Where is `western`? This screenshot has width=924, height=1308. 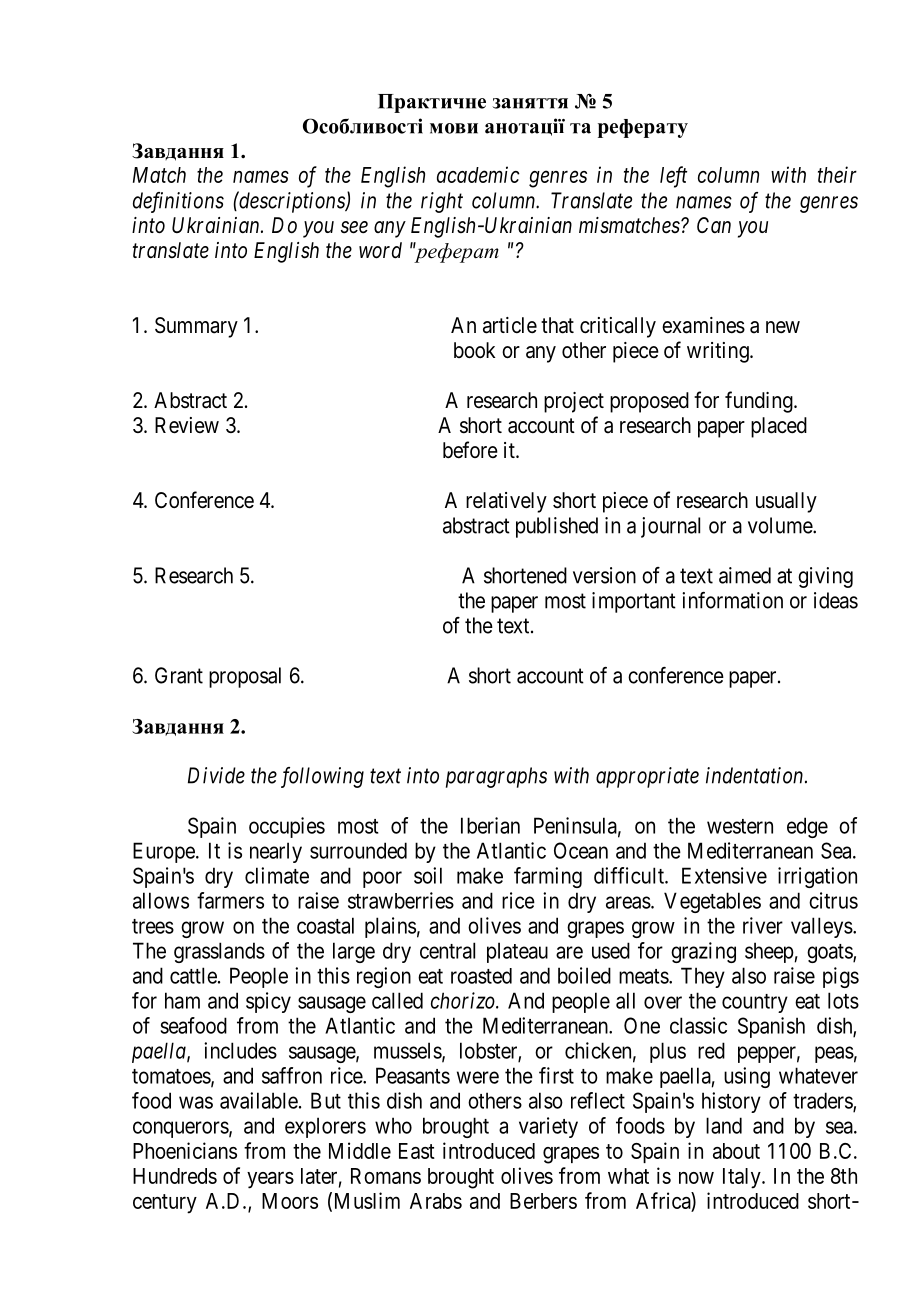 western is located at coordinates (740, 826).
